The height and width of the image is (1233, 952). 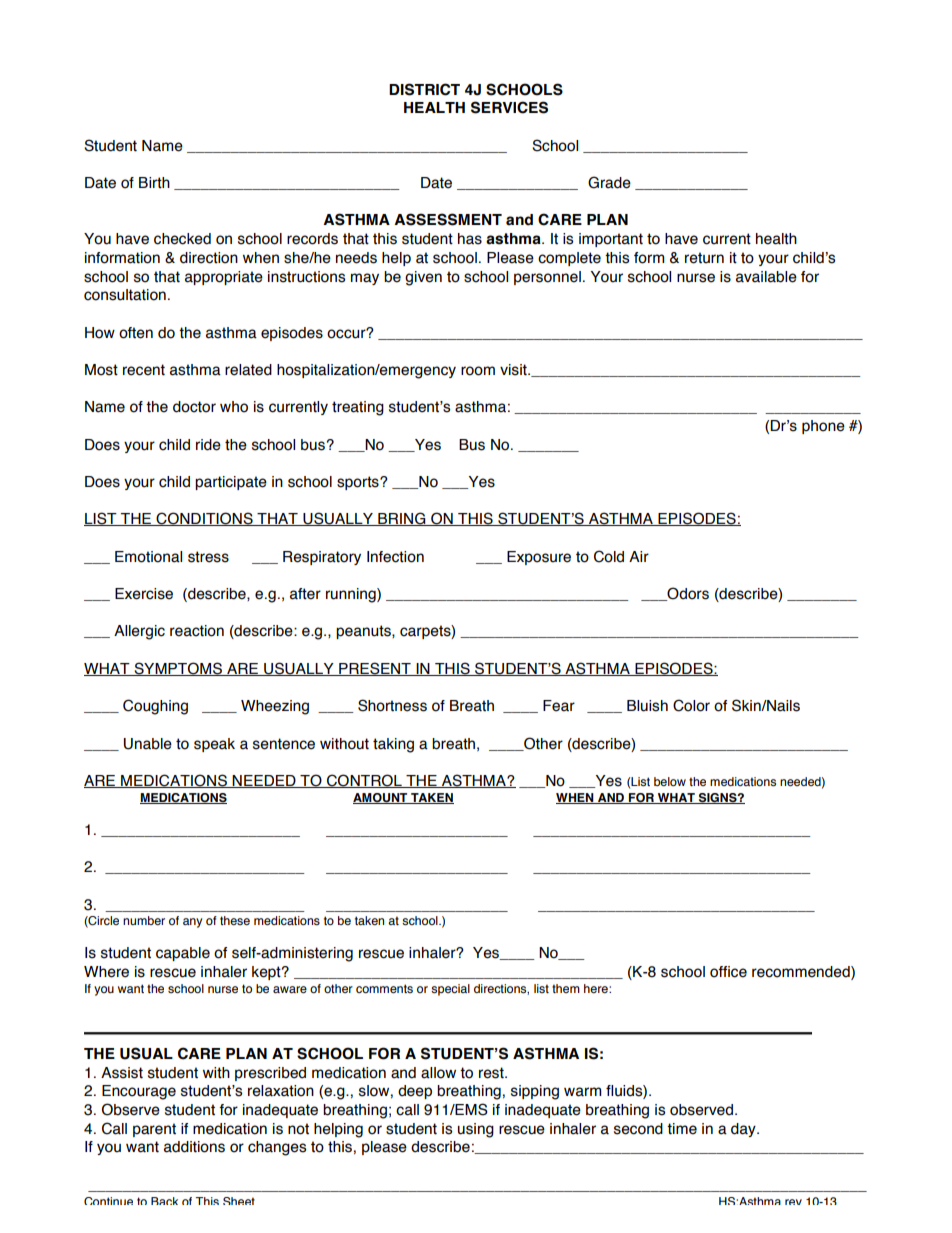 What do you see at coordinates (823, 427) in the image?
I see `phone` at bounding box center [823, 427].
